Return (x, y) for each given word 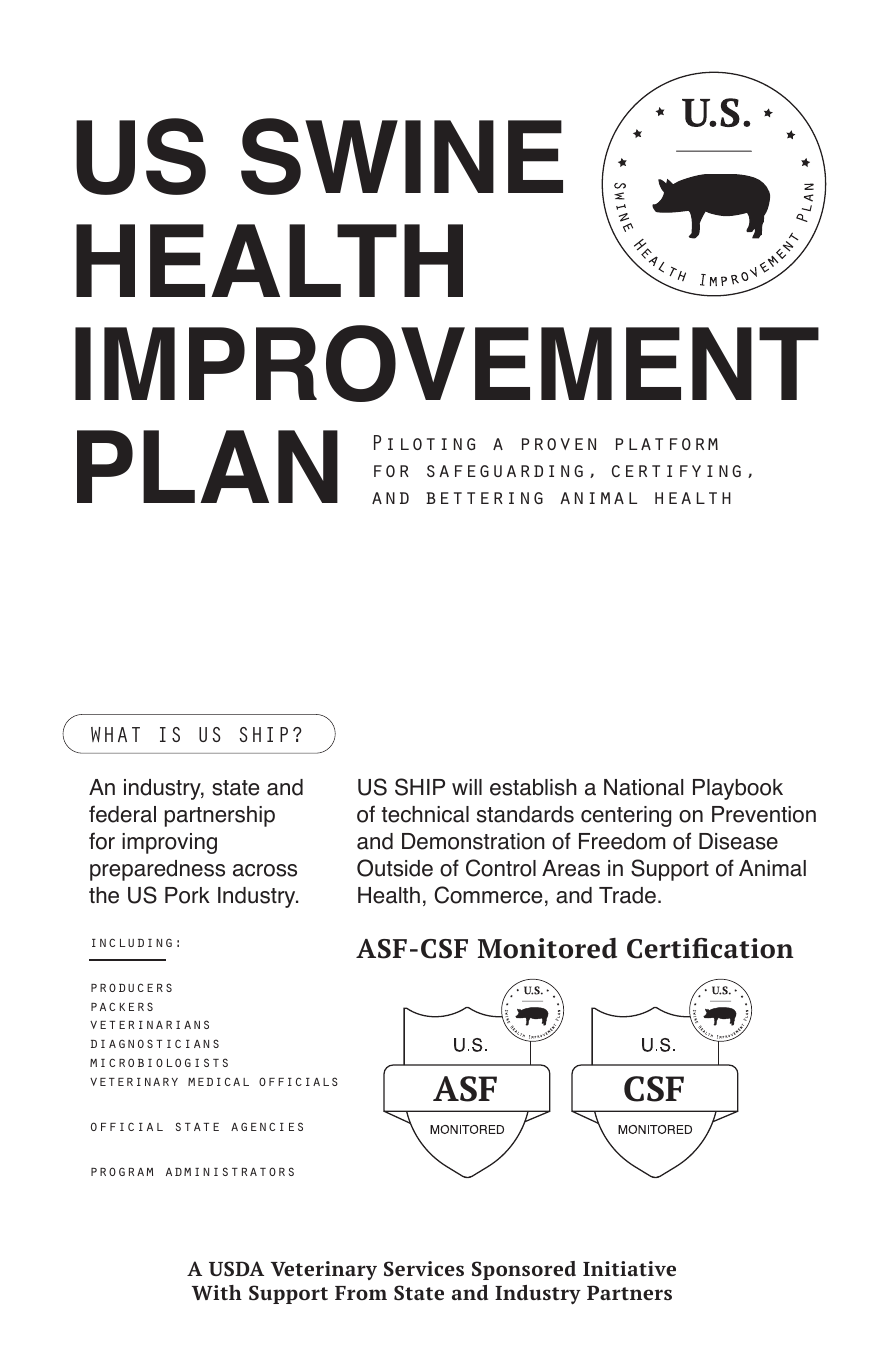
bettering (484, 498)
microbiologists (159, 1062)
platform (667, 444)
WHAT (115, 734)
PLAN (207, 466)
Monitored (547, 948)
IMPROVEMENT (447, 363)
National (644, 787)
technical (425, 814)
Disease (738, 841)
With (217, 1292)
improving (169, 843)
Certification (710, 948)
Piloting (424, 442)
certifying (676, 471)
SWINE (402, 156)
